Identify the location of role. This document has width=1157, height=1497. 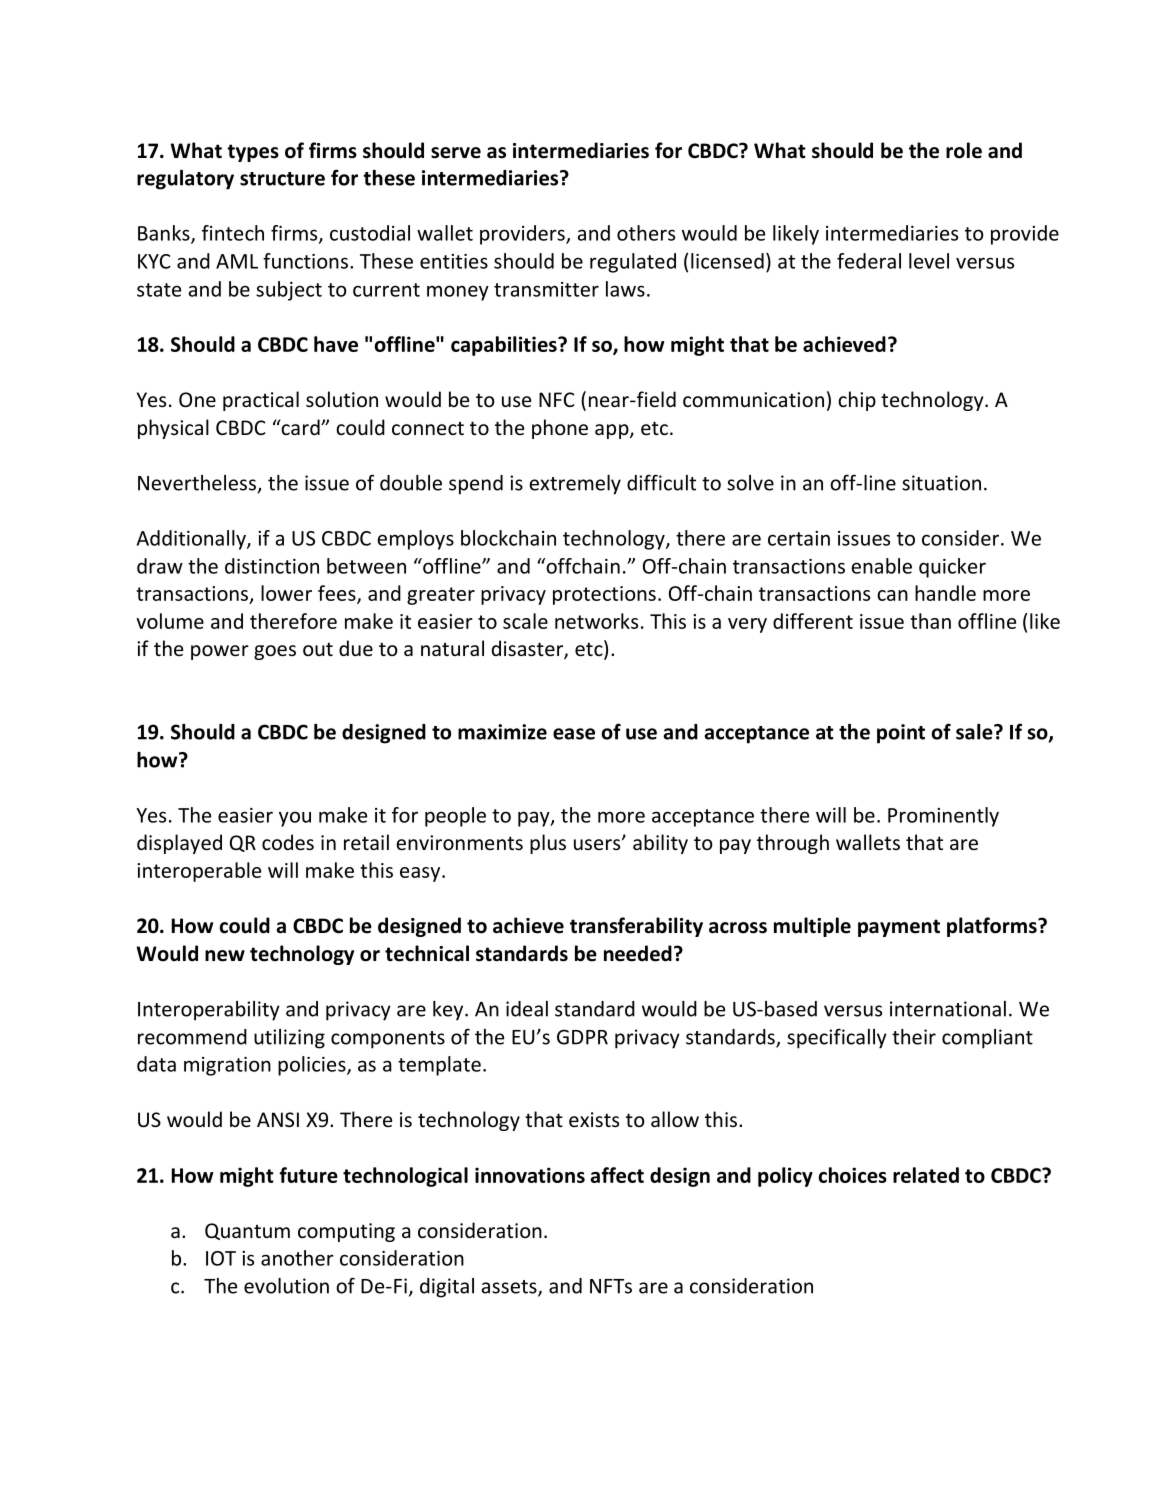
(964, 150).
